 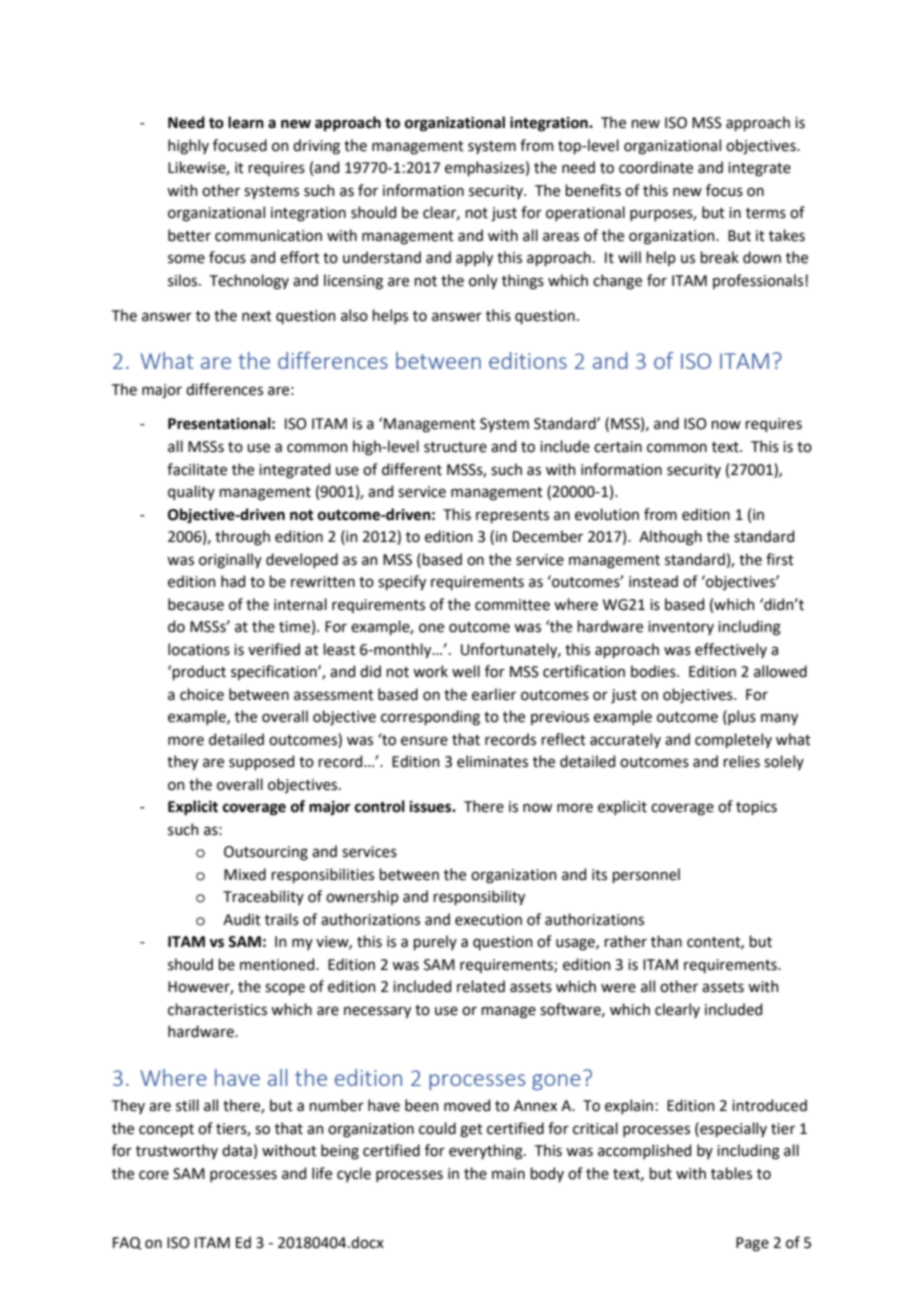 What do you see at coordinates (656, 167) in the screenshot?
I see `coordinate` at bounding box center [656, 167].
